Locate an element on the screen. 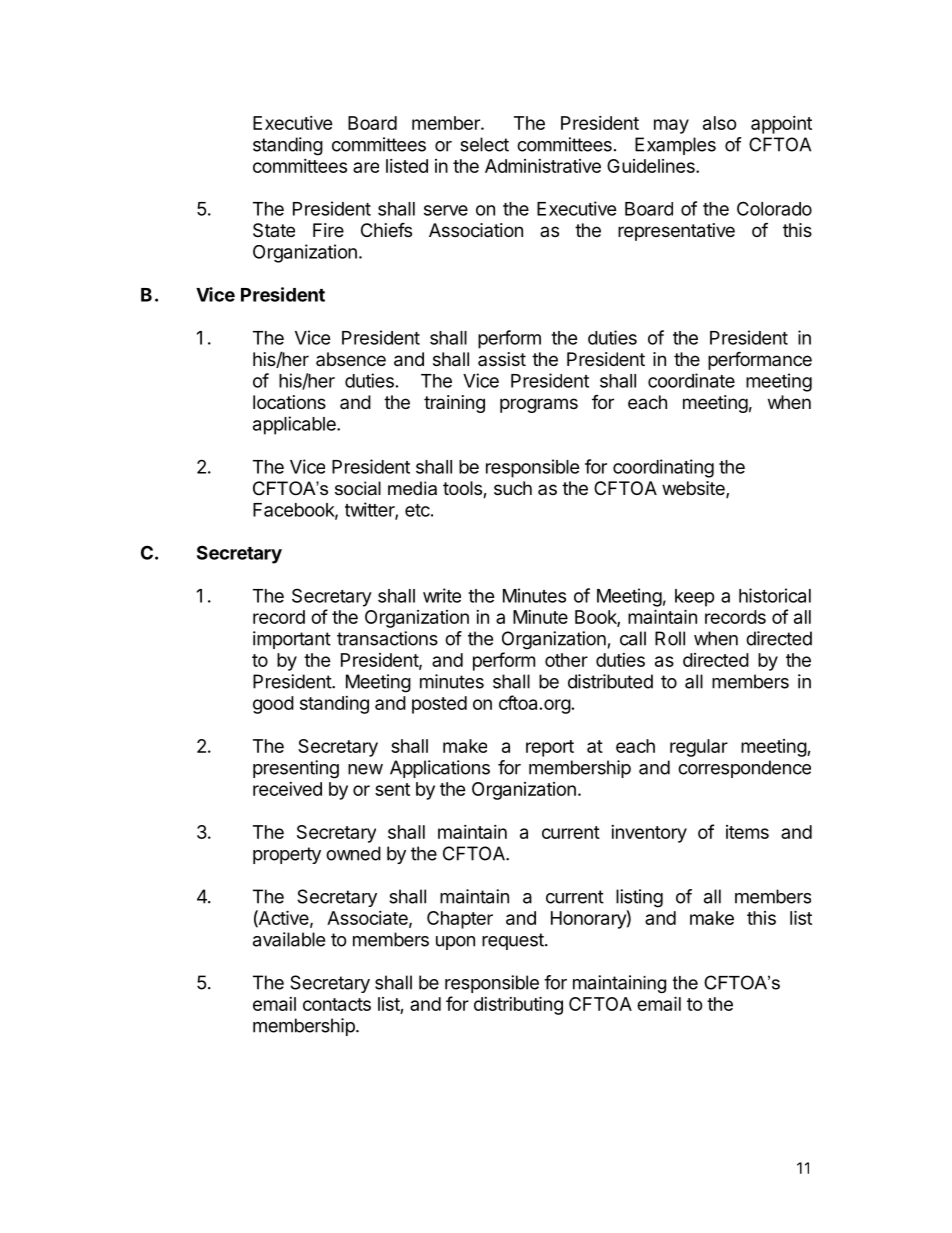  programs is located at coordinates (539, 405).
